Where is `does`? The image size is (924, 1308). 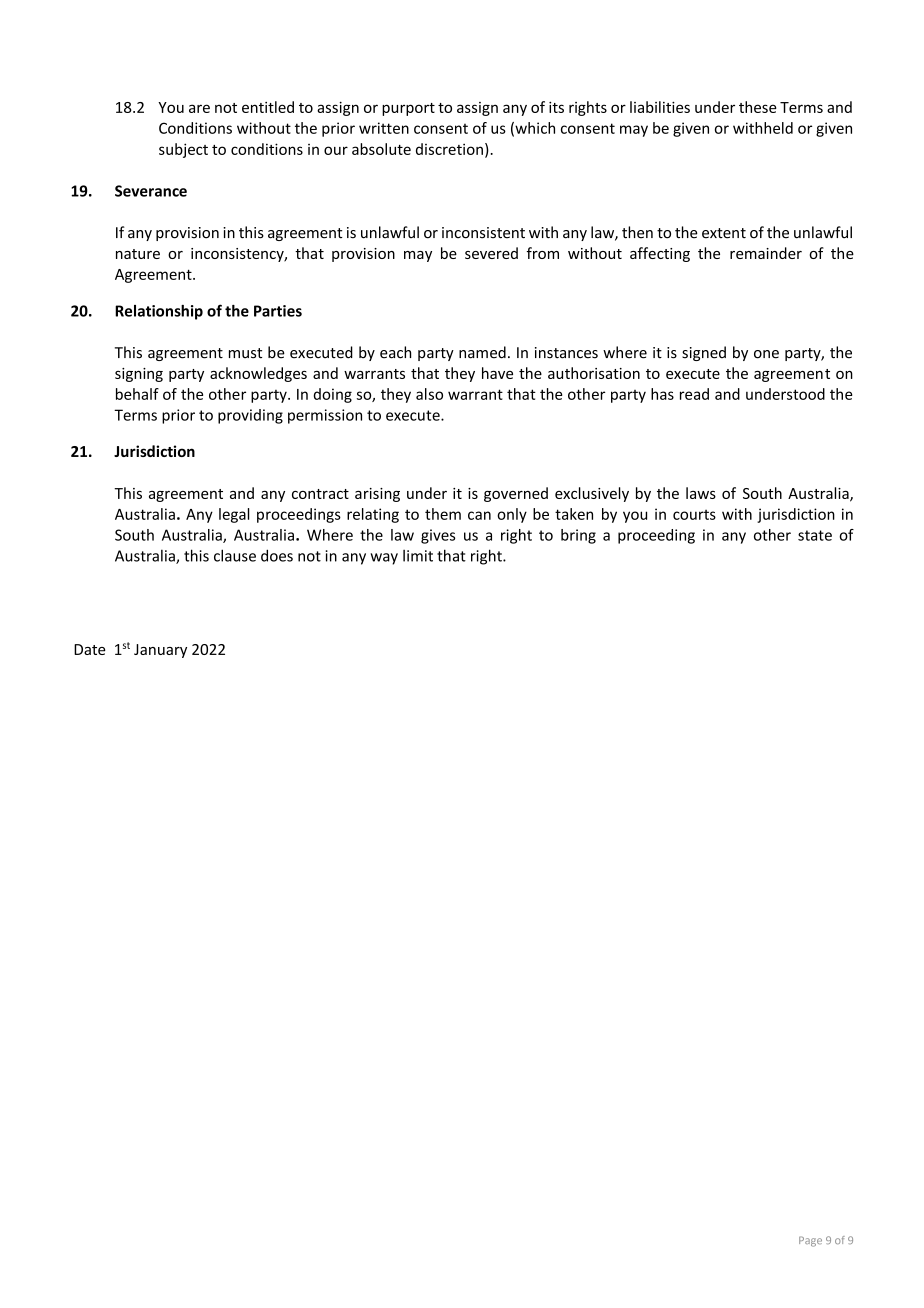
does is located at coordinates (277, 555).
